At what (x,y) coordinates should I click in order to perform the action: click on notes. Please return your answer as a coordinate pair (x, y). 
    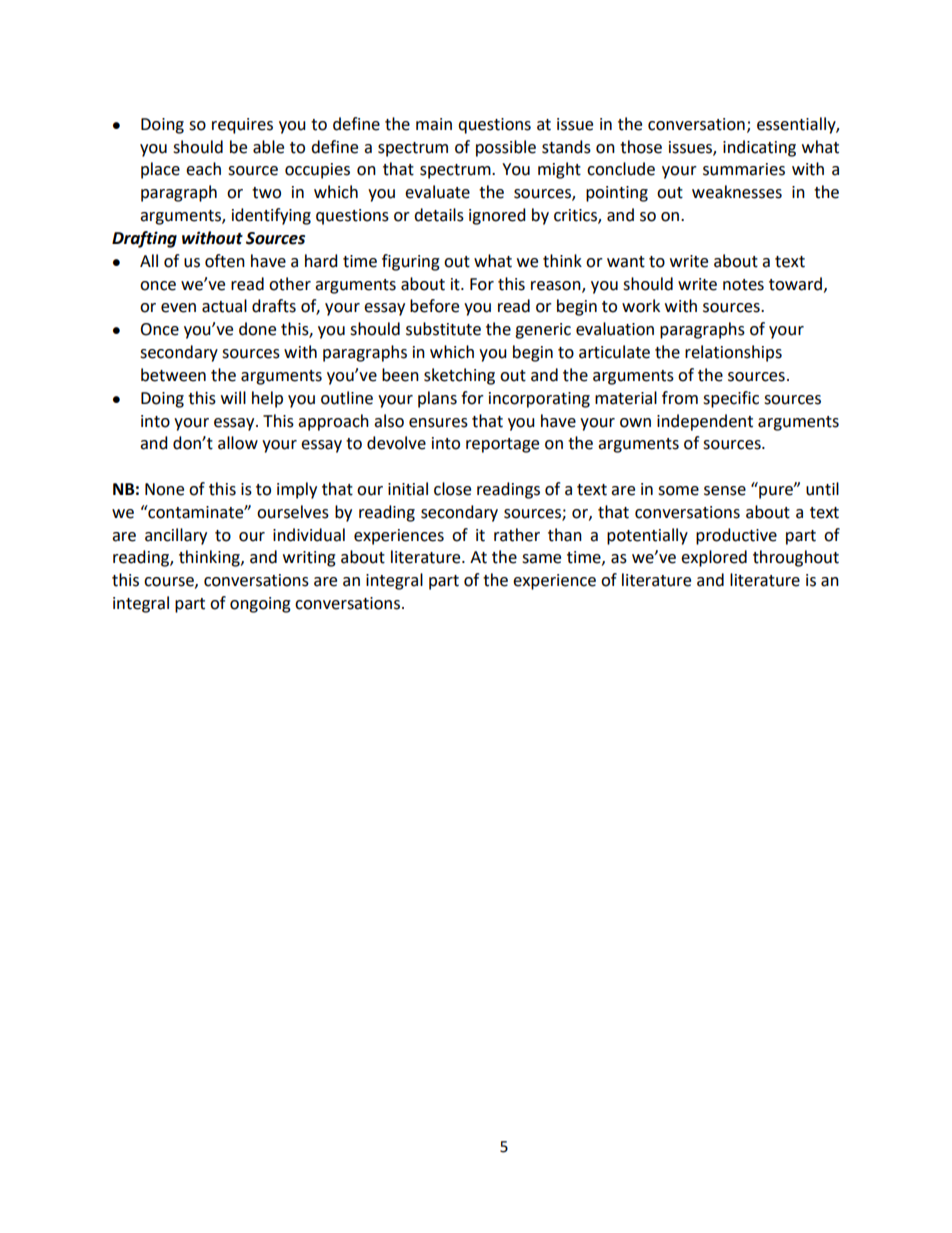
    Looking at the image, I should click on (743, 285).
